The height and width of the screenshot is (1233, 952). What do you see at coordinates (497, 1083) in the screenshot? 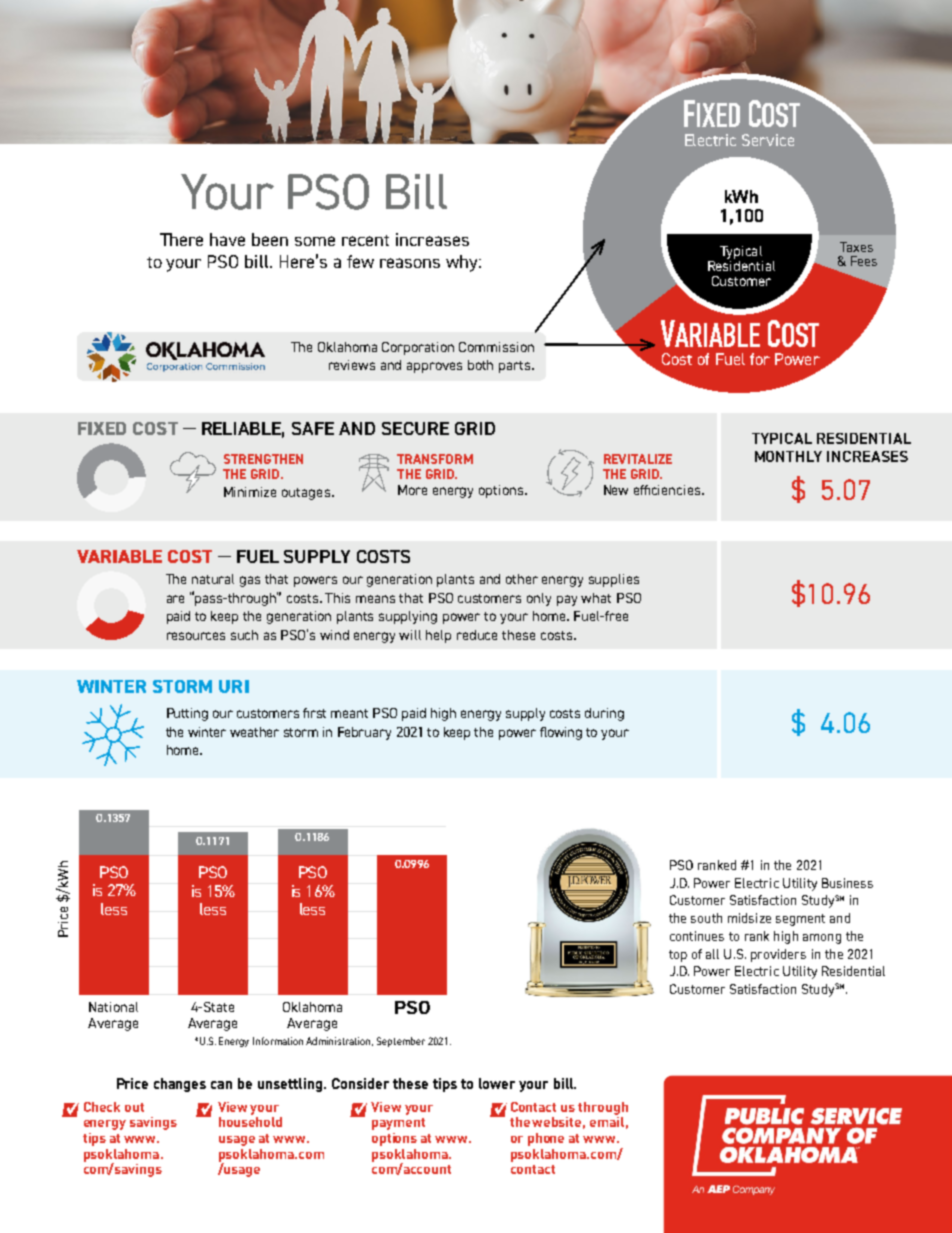
I see `lower` at bounding box center [497, 1083].
